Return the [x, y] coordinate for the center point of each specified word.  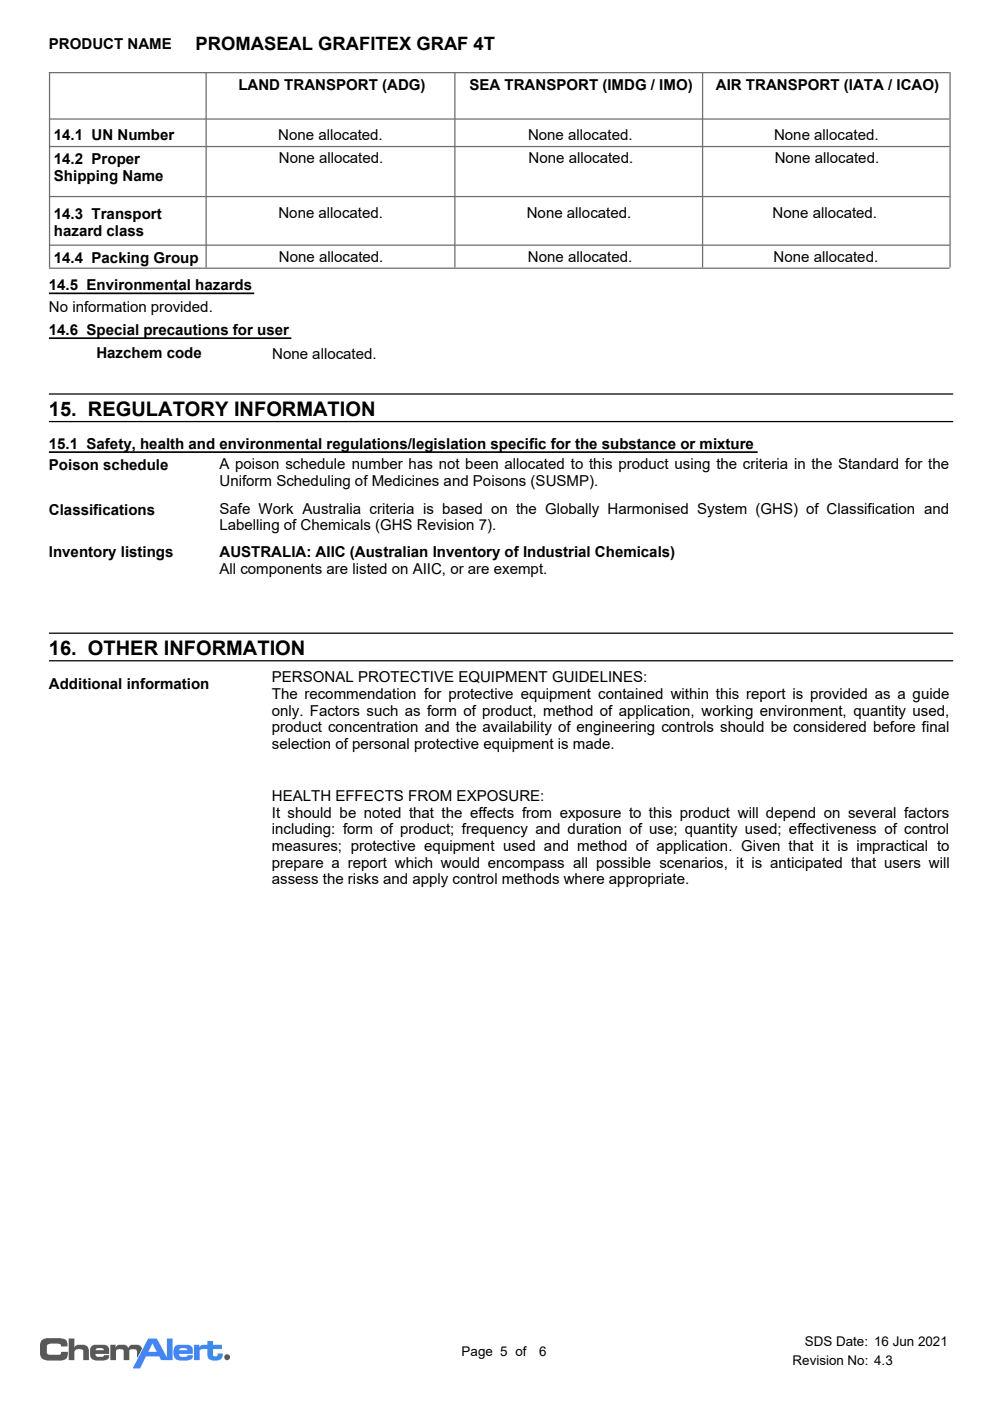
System [722, 510]
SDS [818, 1341]
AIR [728, 84]
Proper [116, 160]
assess [295, 880]
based [462, 508]
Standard [868, 463]
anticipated [806, 864]
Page [477, 1352]
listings [147, 553]
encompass [526, 865]
